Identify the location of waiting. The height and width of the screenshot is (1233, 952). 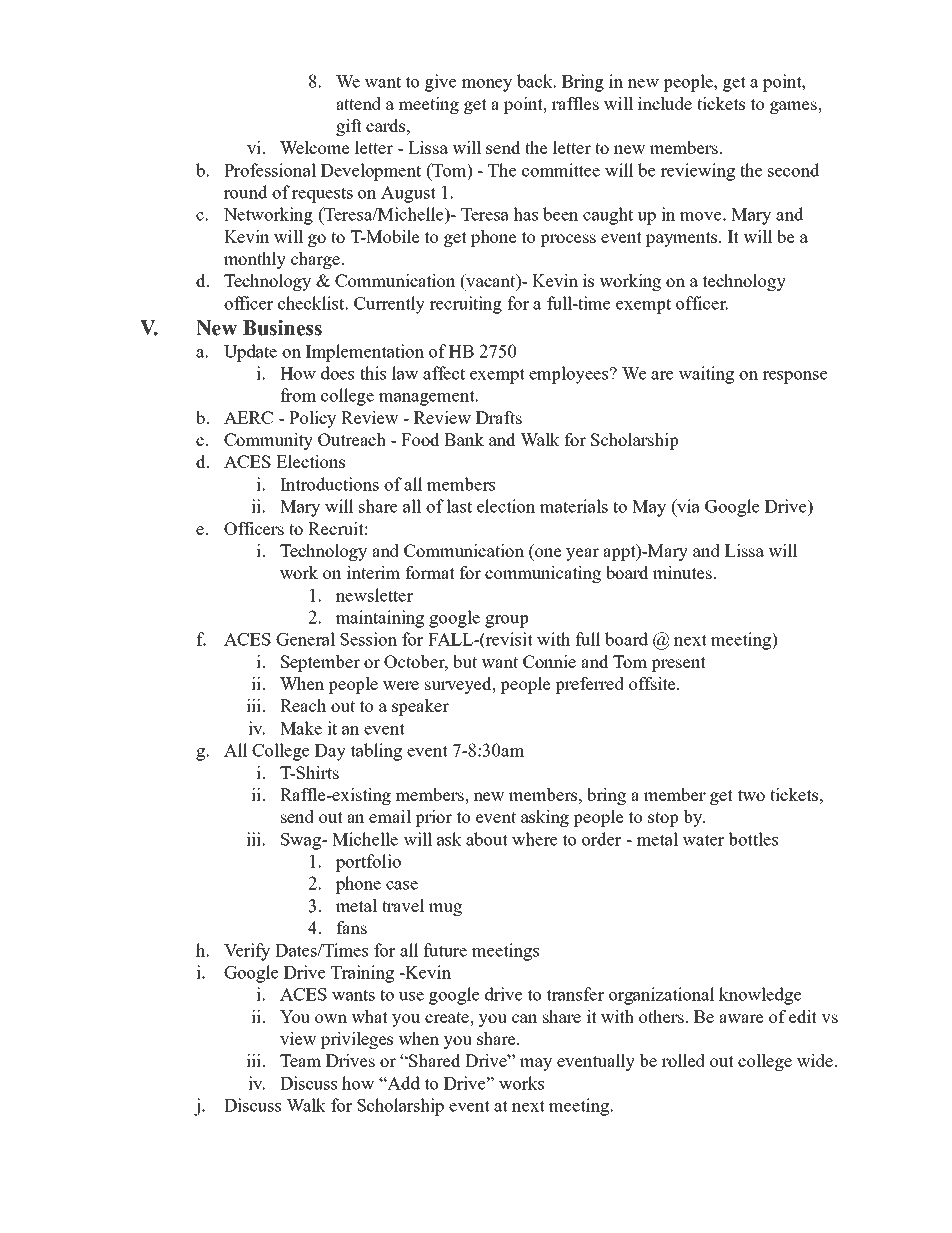
(706, 375).
